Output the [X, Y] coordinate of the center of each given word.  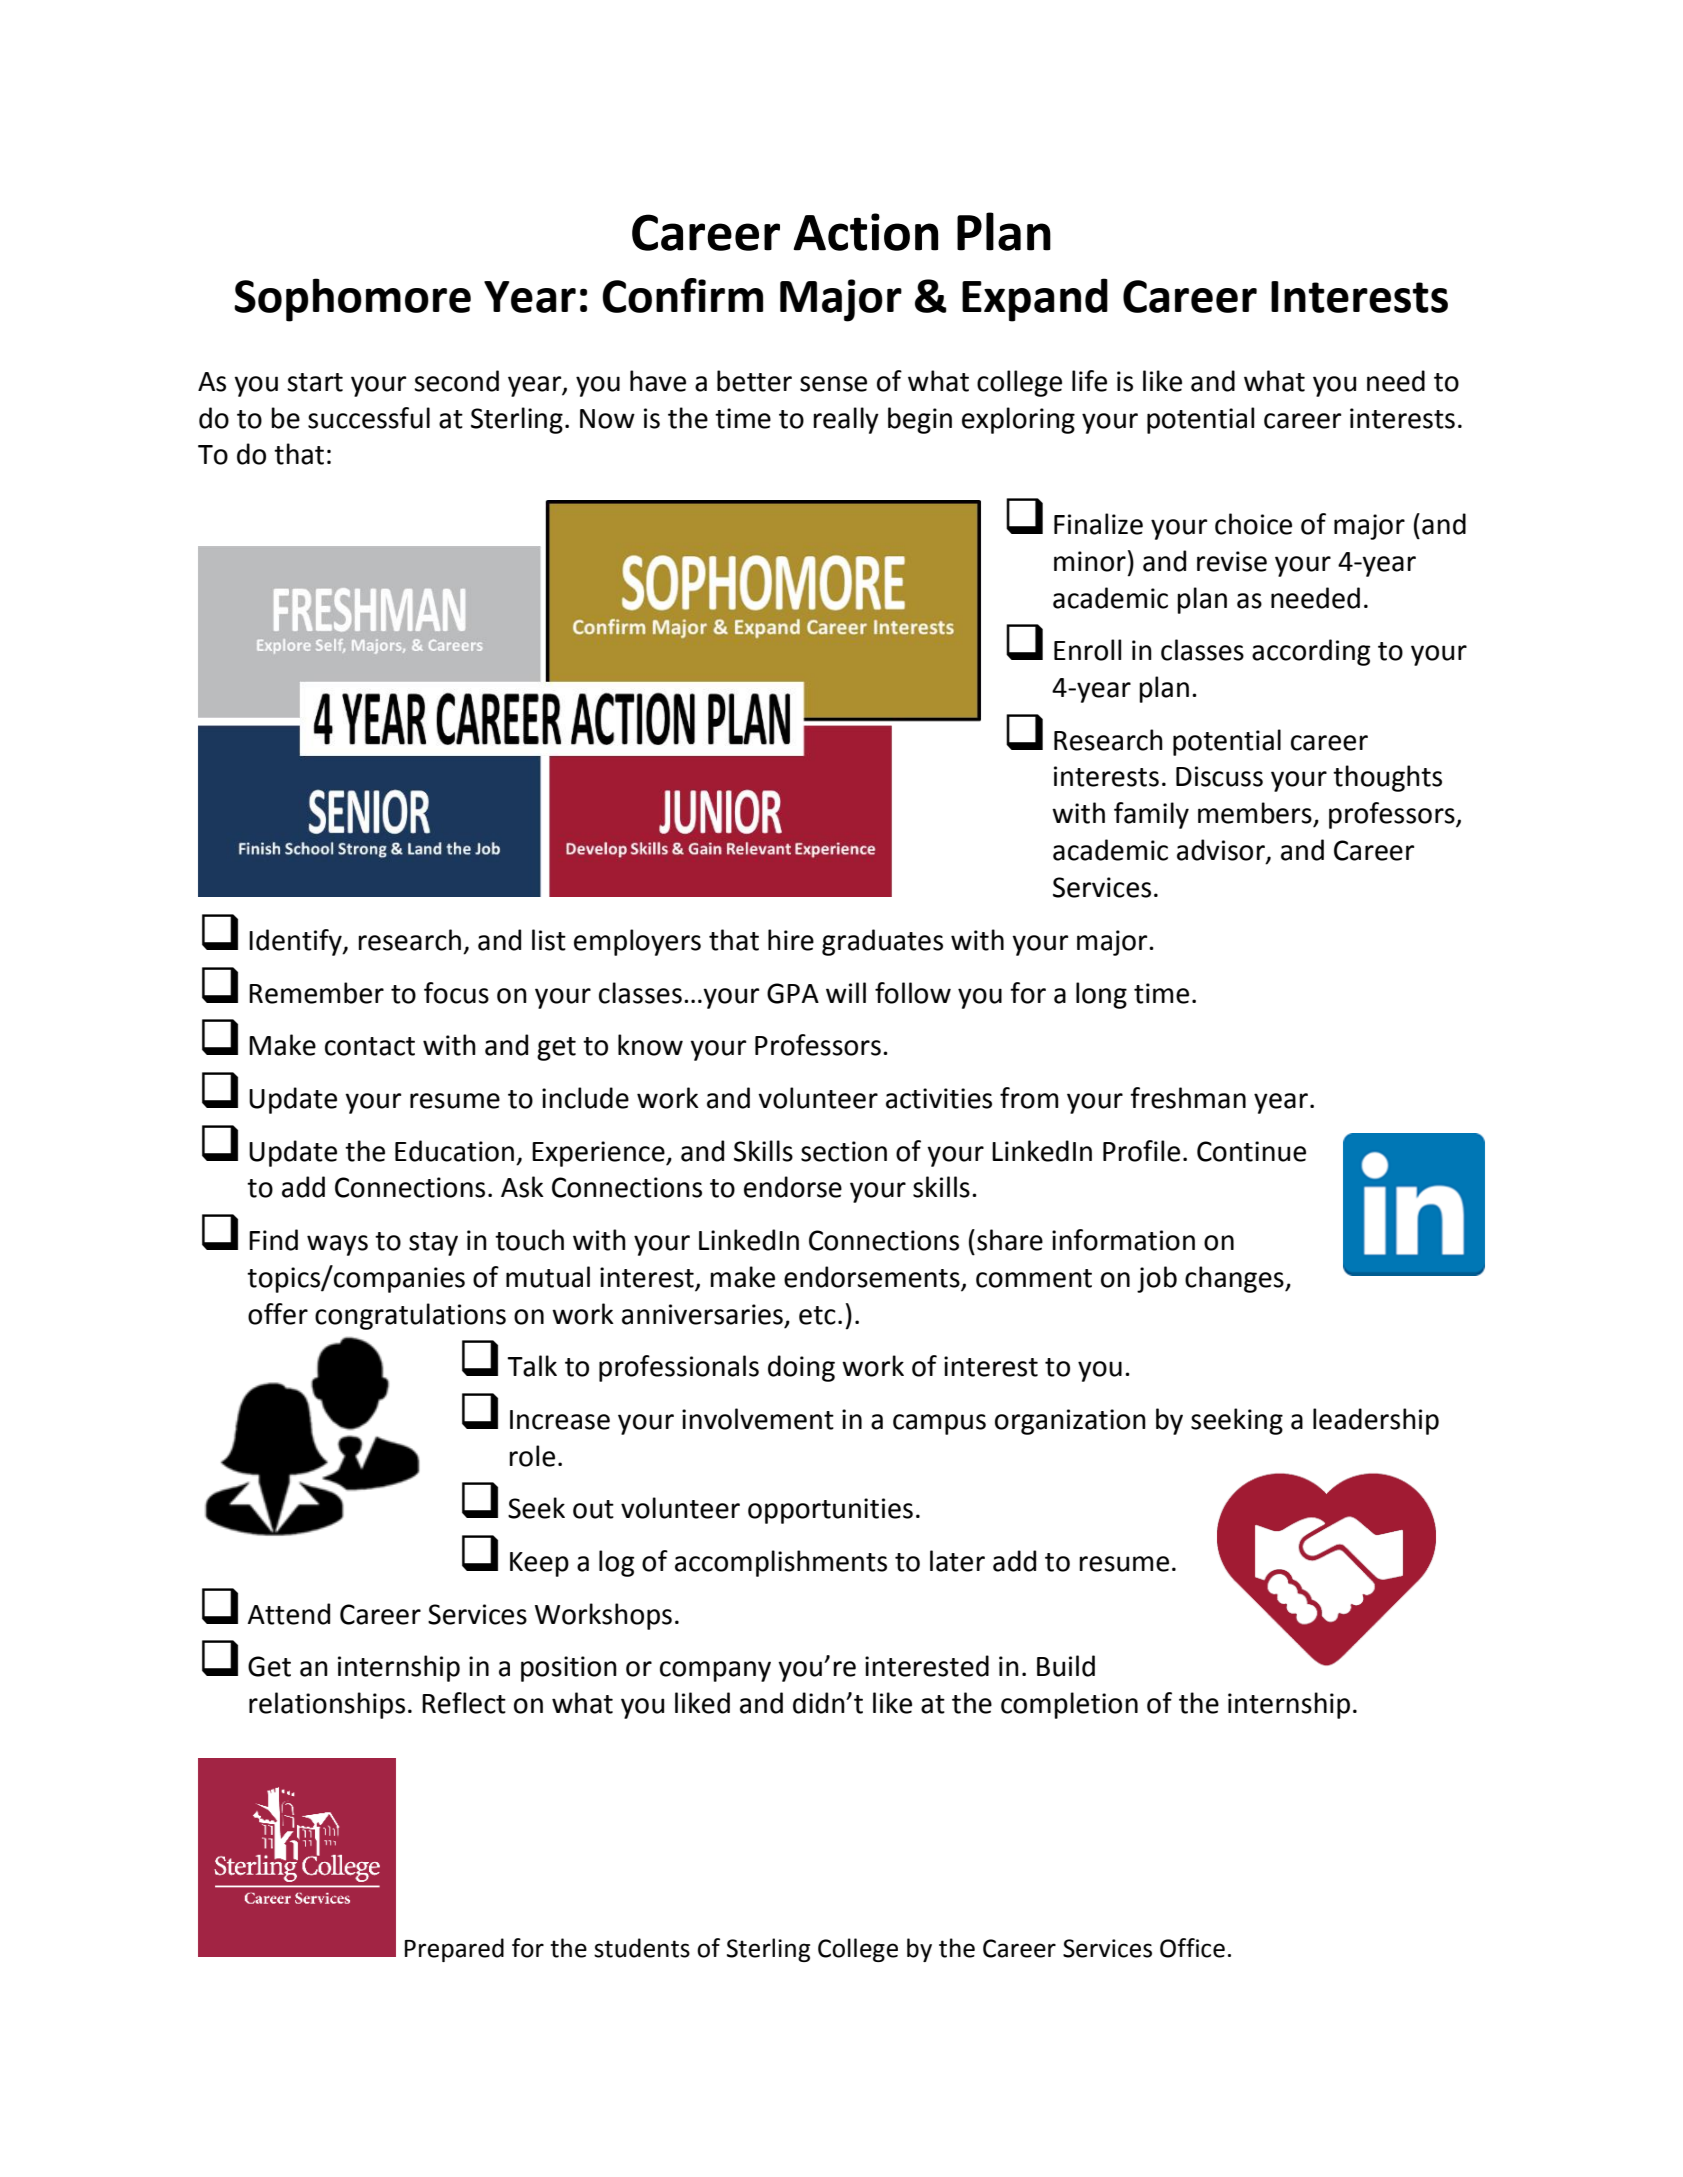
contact [370, 1046]
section [844, 1151]
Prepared [454, 1950]
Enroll [1087, 650]
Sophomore [352, 300]
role [532, 1456]
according [1311, 652]
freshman [1188, 1098]
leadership [1376, 1421]
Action [866, 232]
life [1089, 381]
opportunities [830, 1511]
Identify [296, 942]
